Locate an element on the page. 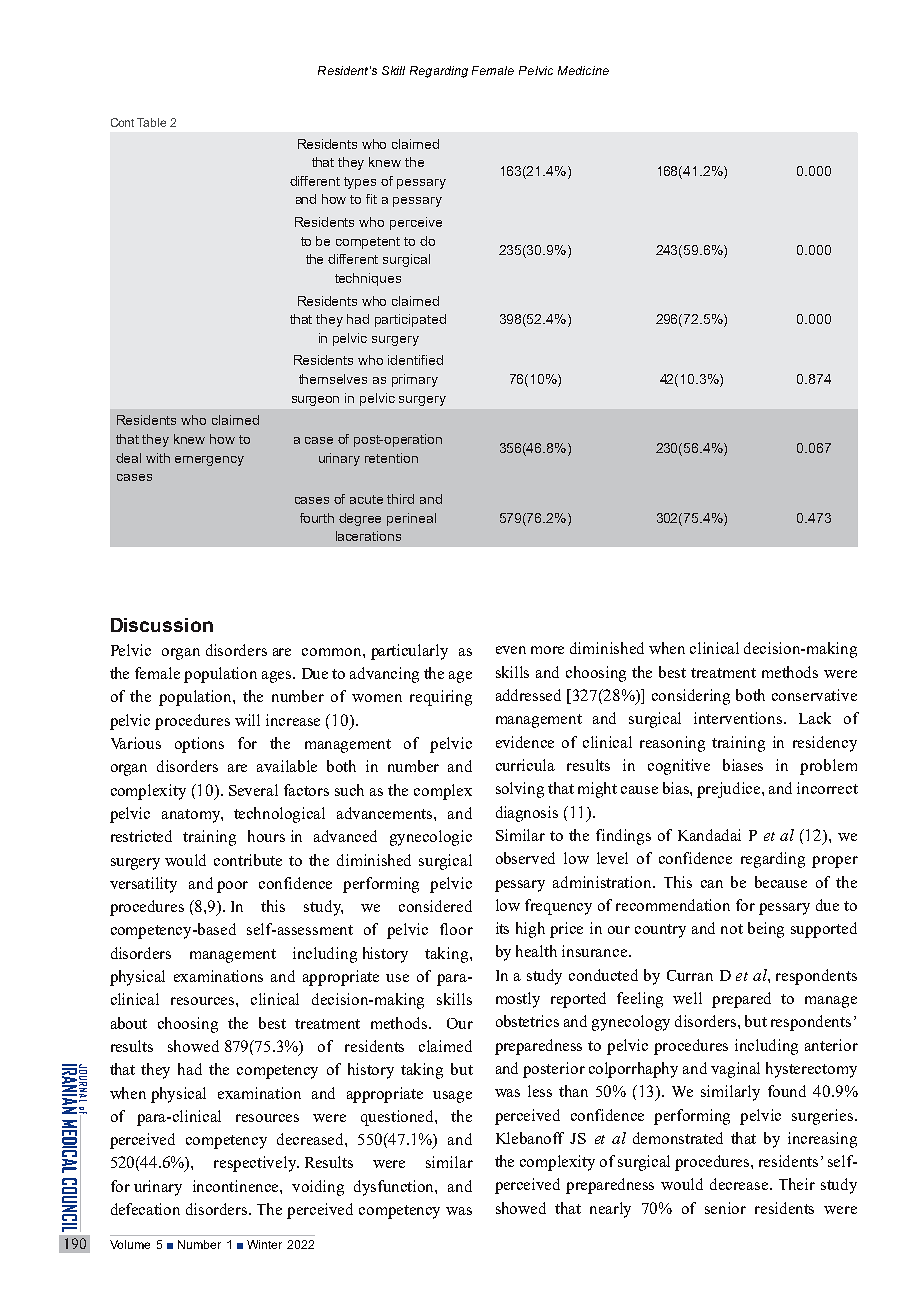 This image has height=1308, width=924. conservative is located at coordinates (814, 695).
